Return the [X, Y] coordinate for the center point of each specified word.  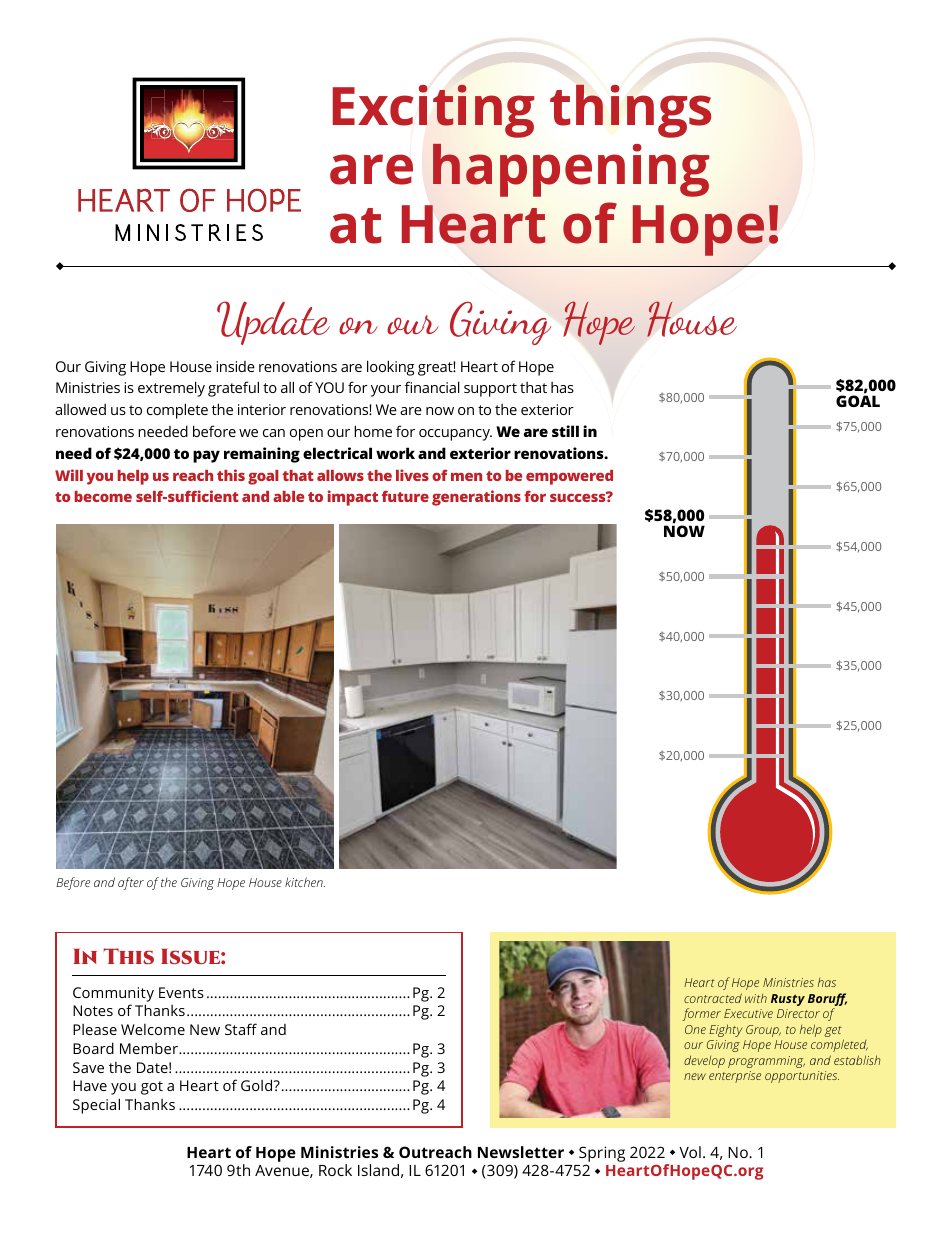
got [152, 1088]
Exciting [433, 111]
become [103, 496]
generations [476, 498]
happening [571, 170]
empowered [569, 477]
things [630, 111]
